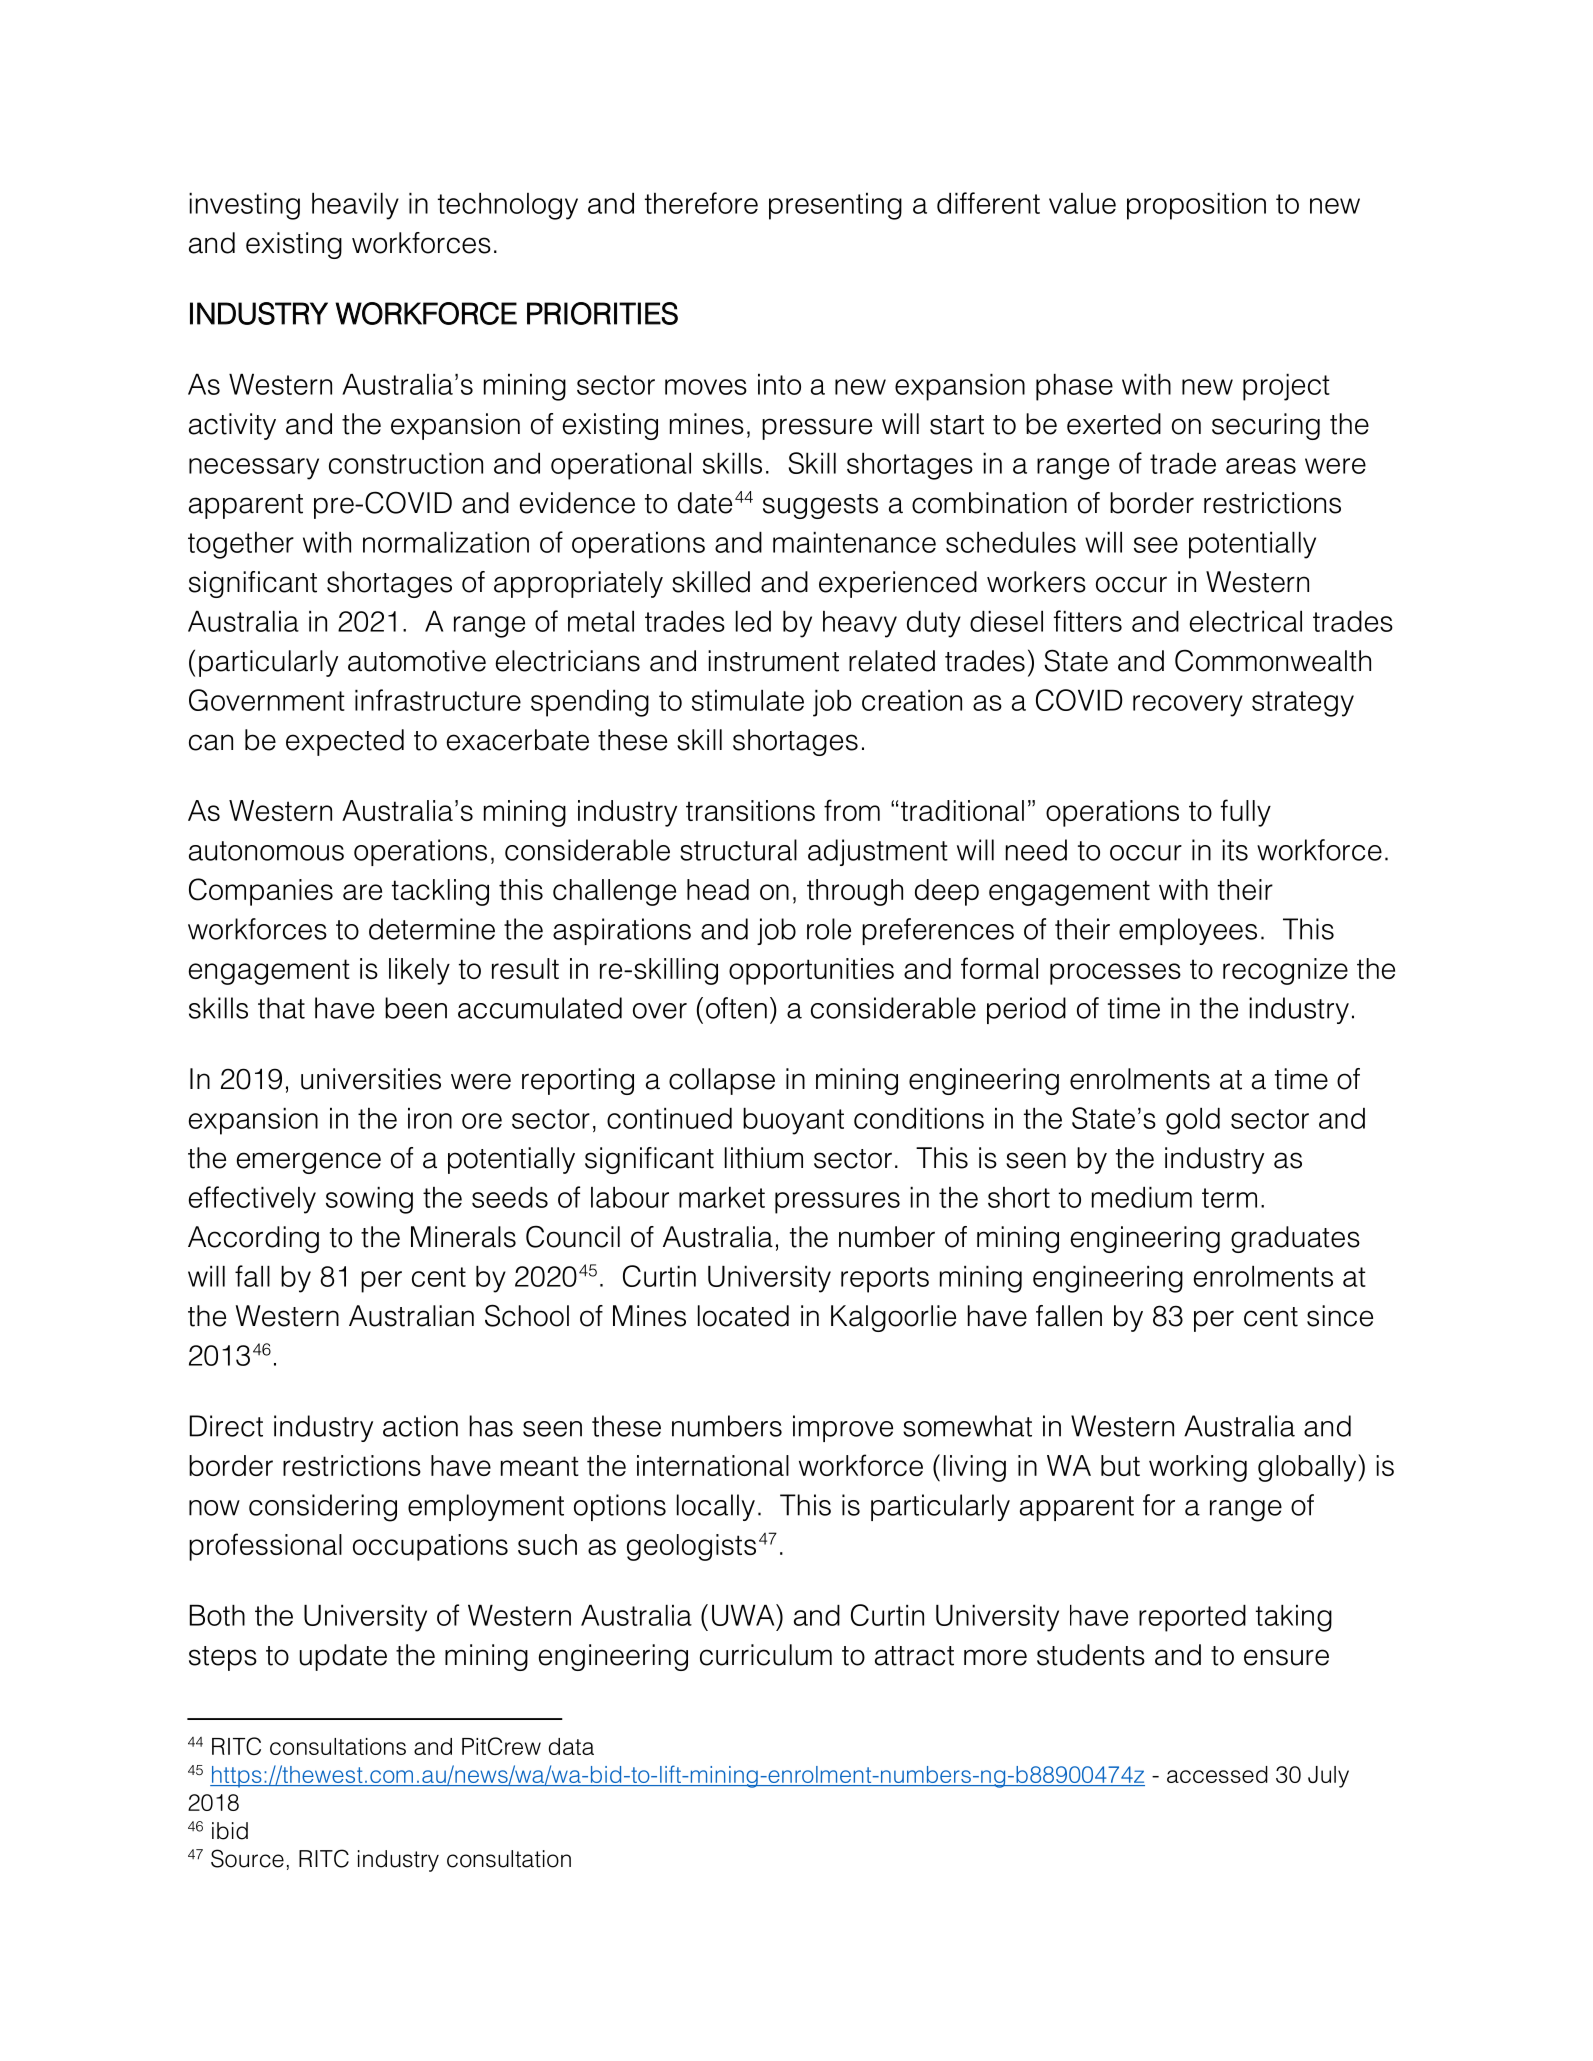 The height and width of the screenshot is (2061, 1593). What do you see at coordinates (247, 1858) in the screenshot?
I see `Source` at bounding box center [247, 1858].
